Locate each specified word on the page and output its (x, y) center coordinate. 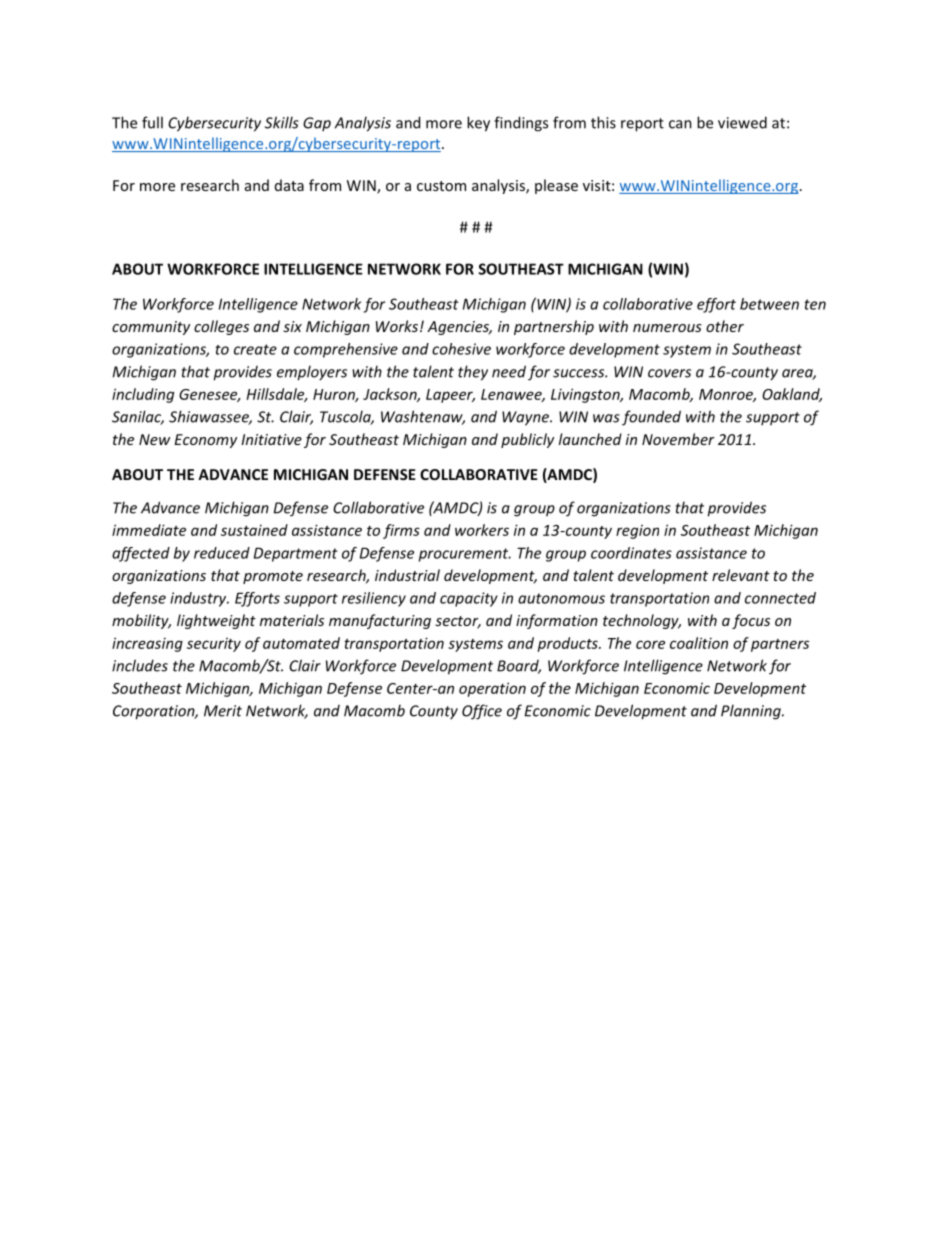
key (478, 124)
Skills (282, 122)
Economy (205, 441)
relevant (741, 575)
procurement (465, 555)
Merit (223, 711)
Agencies (459, 328)
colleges (221, 327)
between (769, 304)
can (680, 124)
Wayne (527, 418)
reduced (222, 553)
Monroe (727, 395)
